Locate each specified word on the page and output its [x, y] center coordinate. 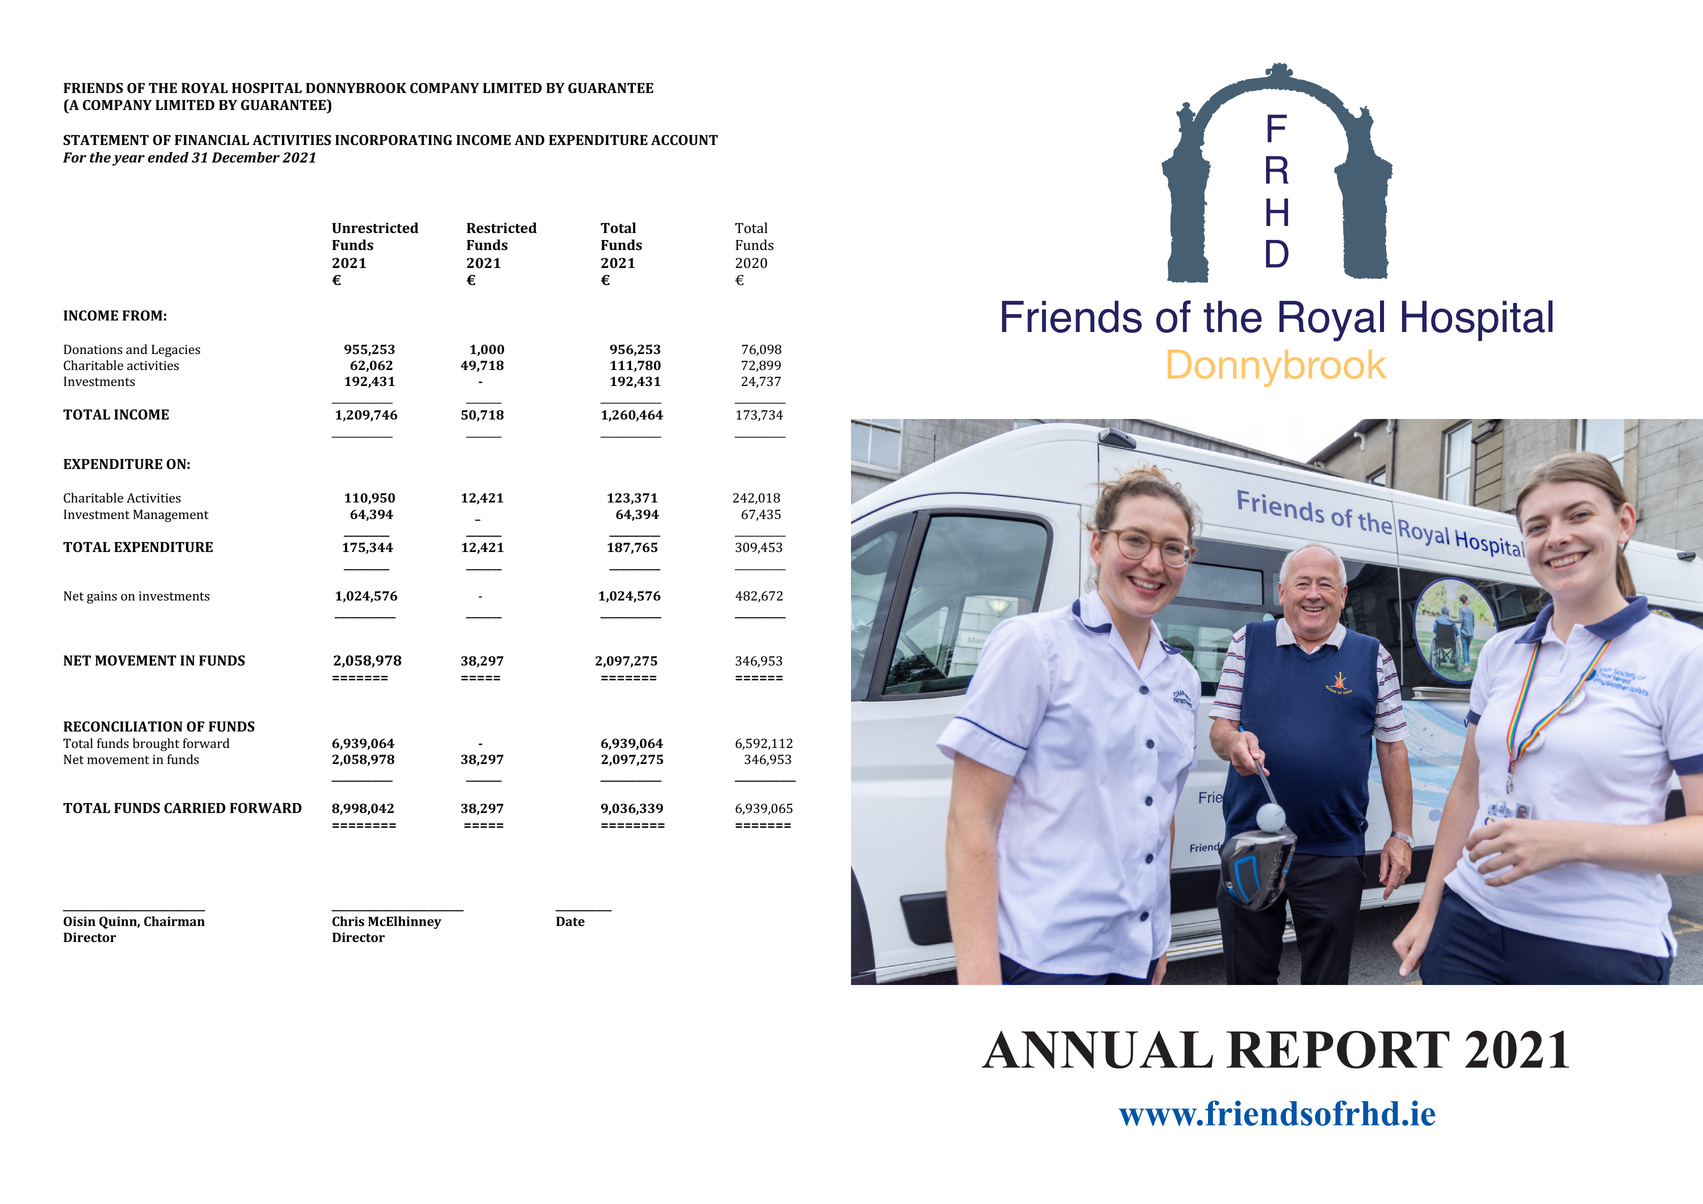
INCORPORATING [393, 140]
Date [570, 921]
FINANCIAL [212, 140]
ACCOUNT [684, 140]
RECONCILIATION [123, 726]
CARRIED [195, 808]
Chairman [174, 921]
